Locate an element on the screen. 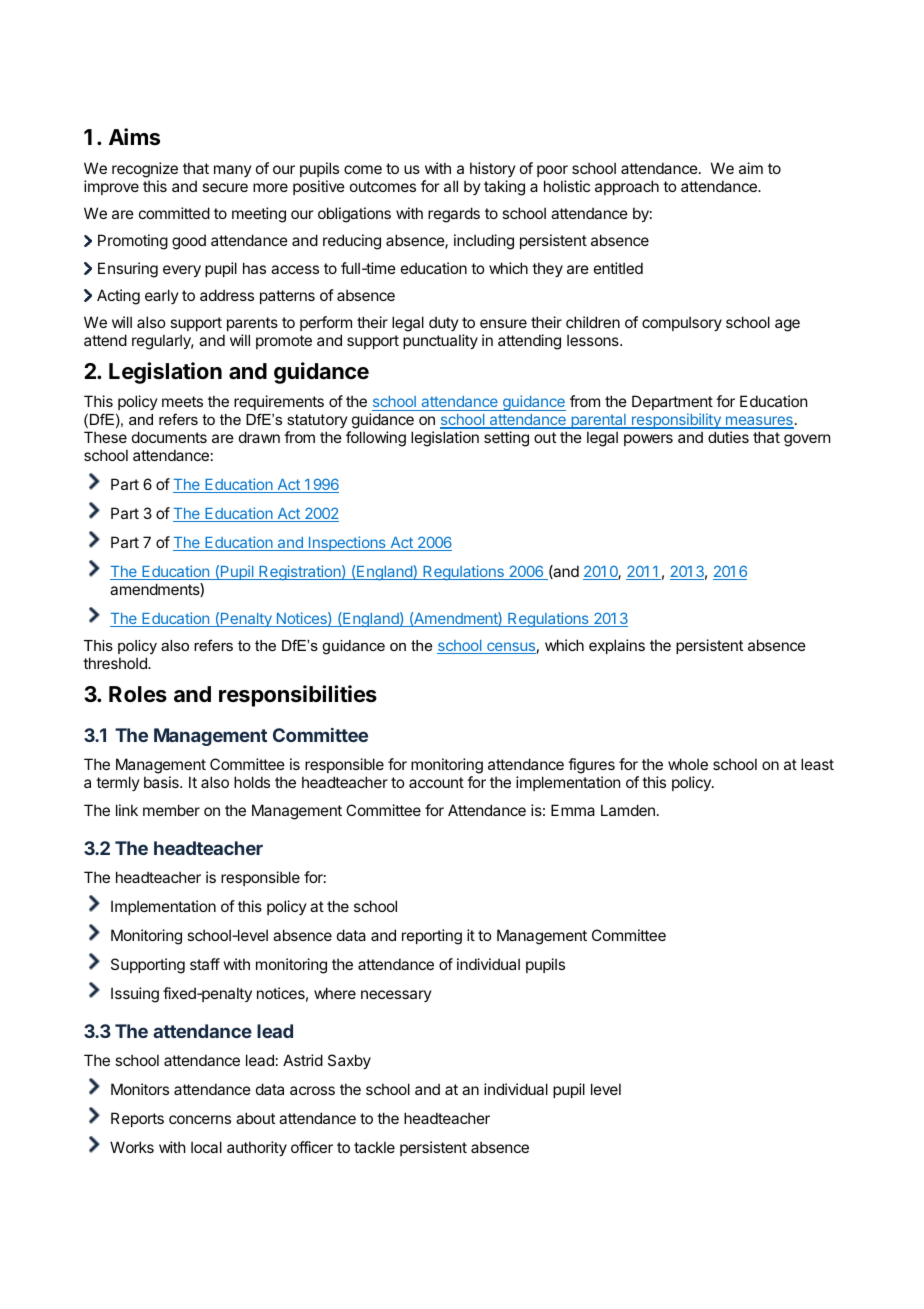  many is located at coordinates (233, 171).
